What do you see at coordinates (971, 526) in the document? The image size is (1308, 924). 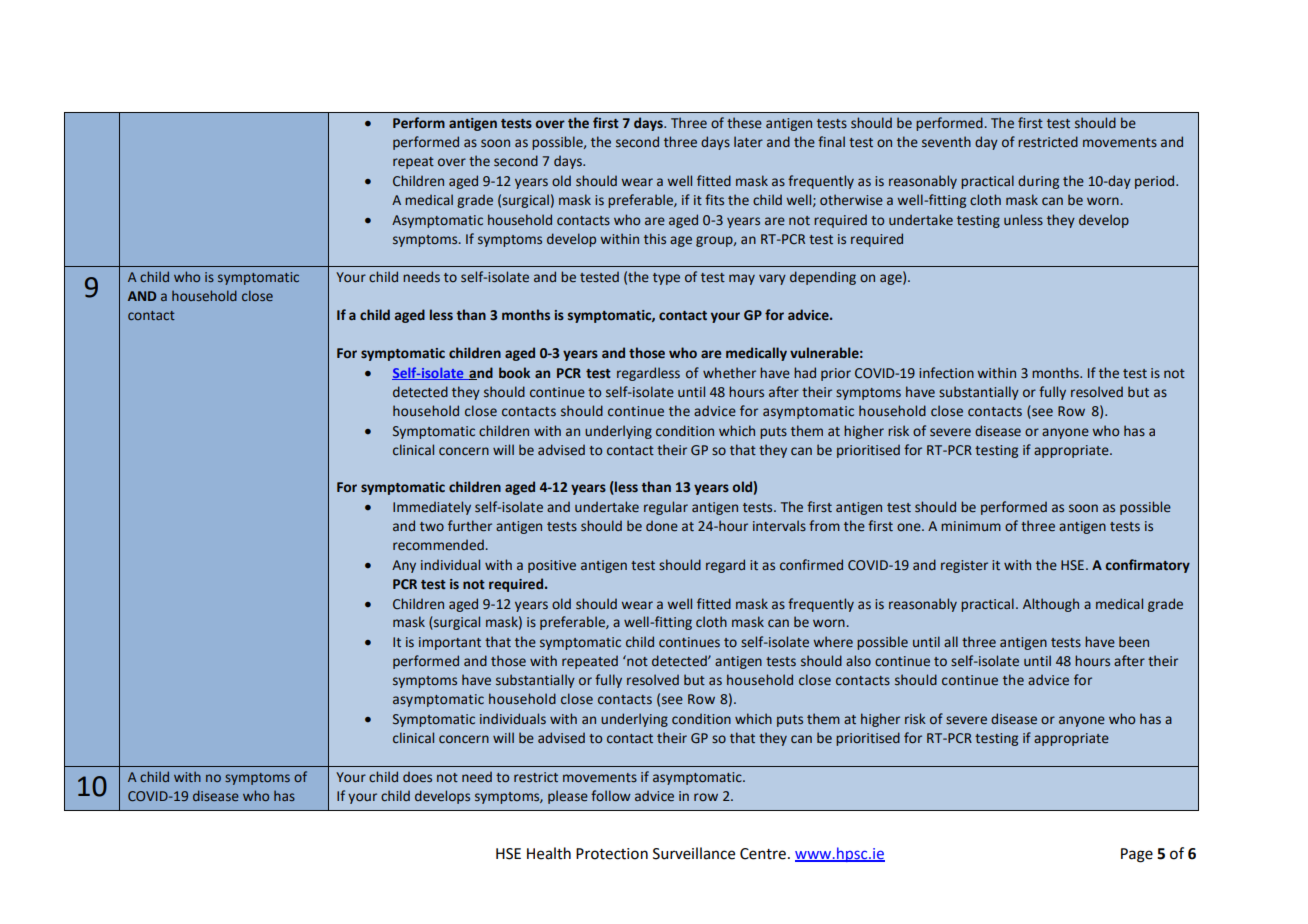 I see `minimum` at bounding box center [971, 526].
